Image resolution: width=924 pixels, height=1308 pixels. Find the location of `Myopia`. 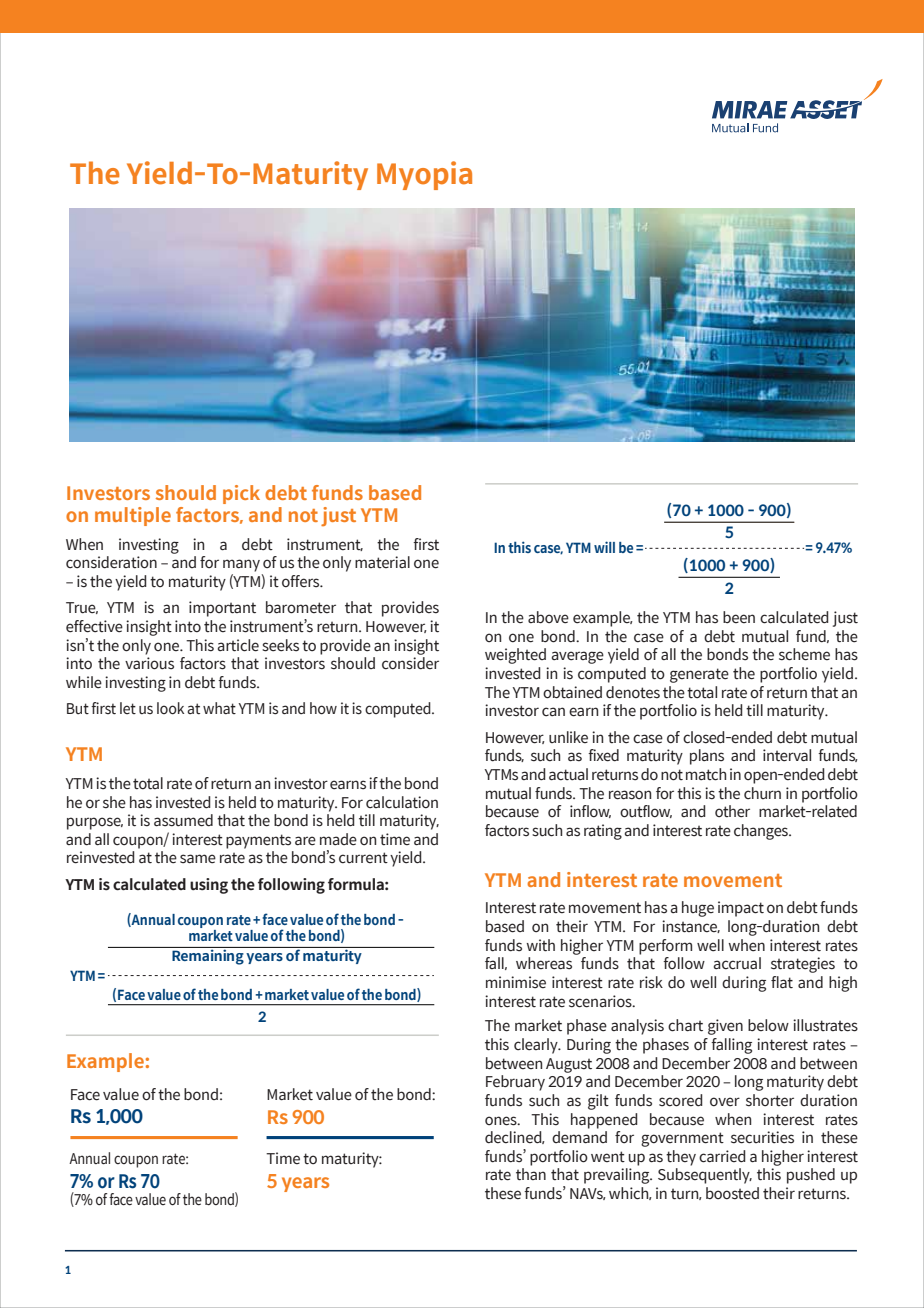

Myopia is located at coordinates (424, 175).
